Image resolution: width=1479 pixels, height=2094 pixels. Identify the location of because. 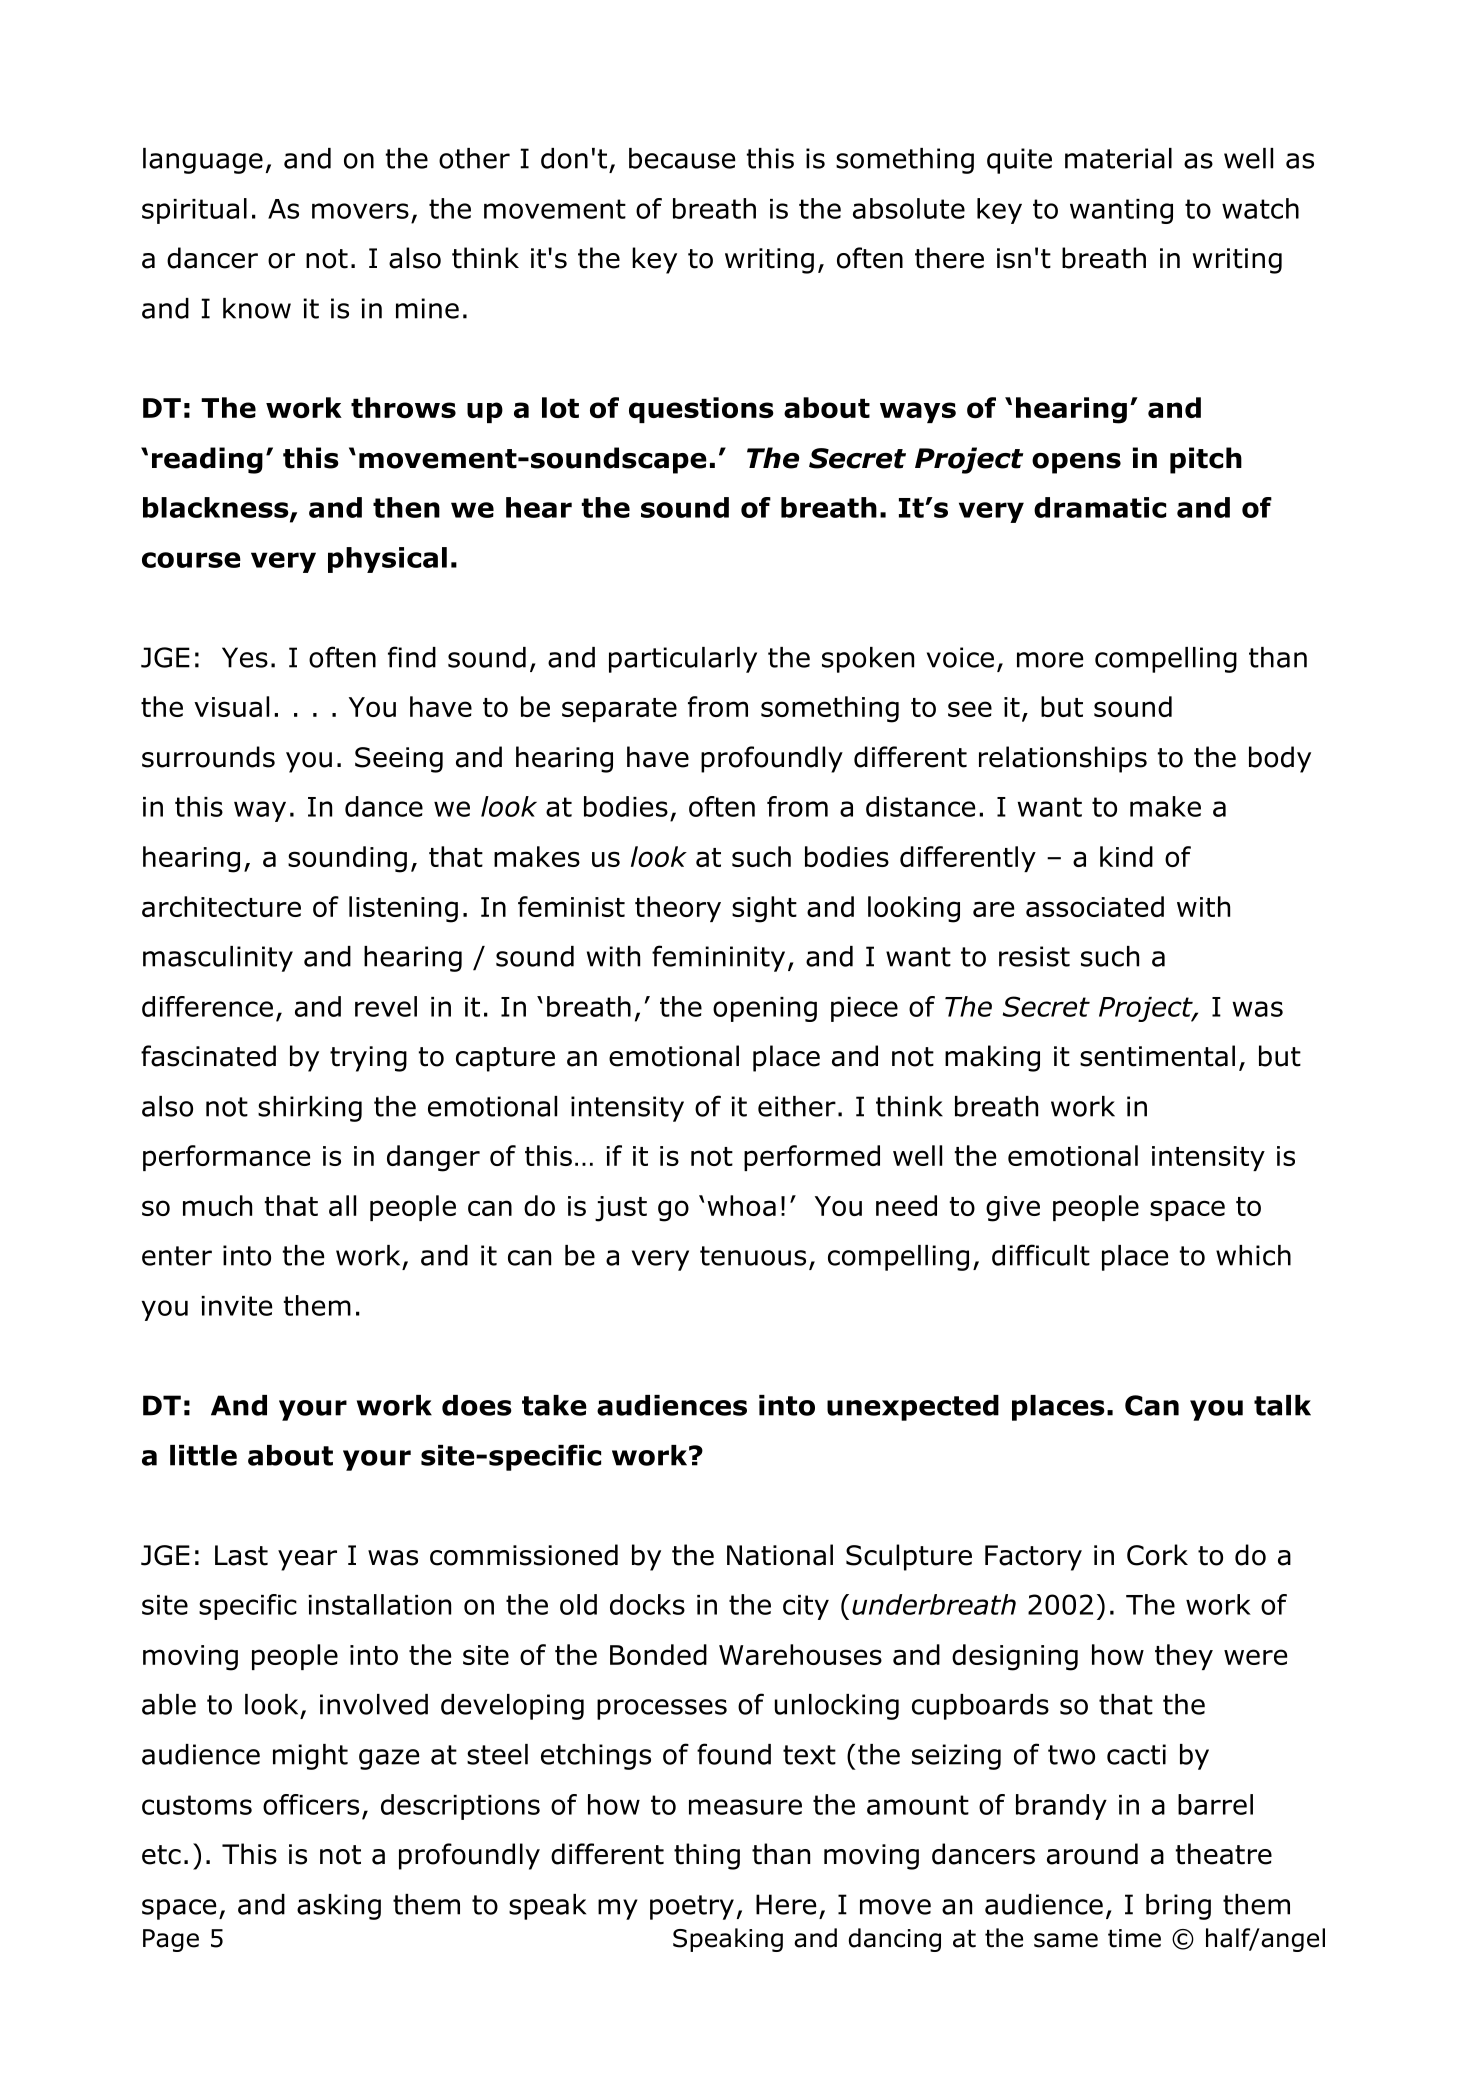
(682, 158).
